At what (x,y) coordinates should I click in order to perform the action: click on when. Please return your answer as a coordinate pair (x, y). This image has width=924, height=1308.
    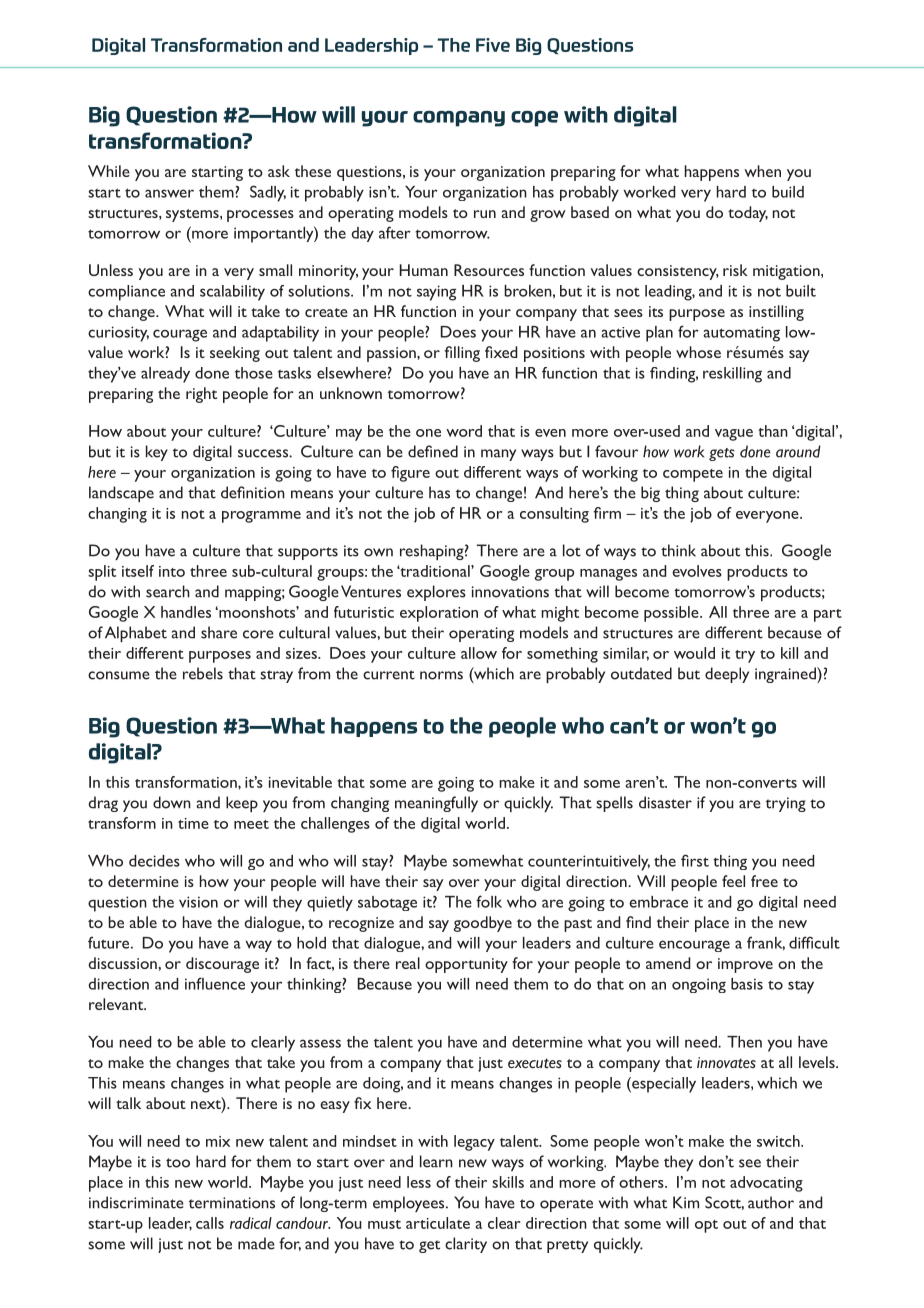
    Looking at the image, I should click on (762, 171).
